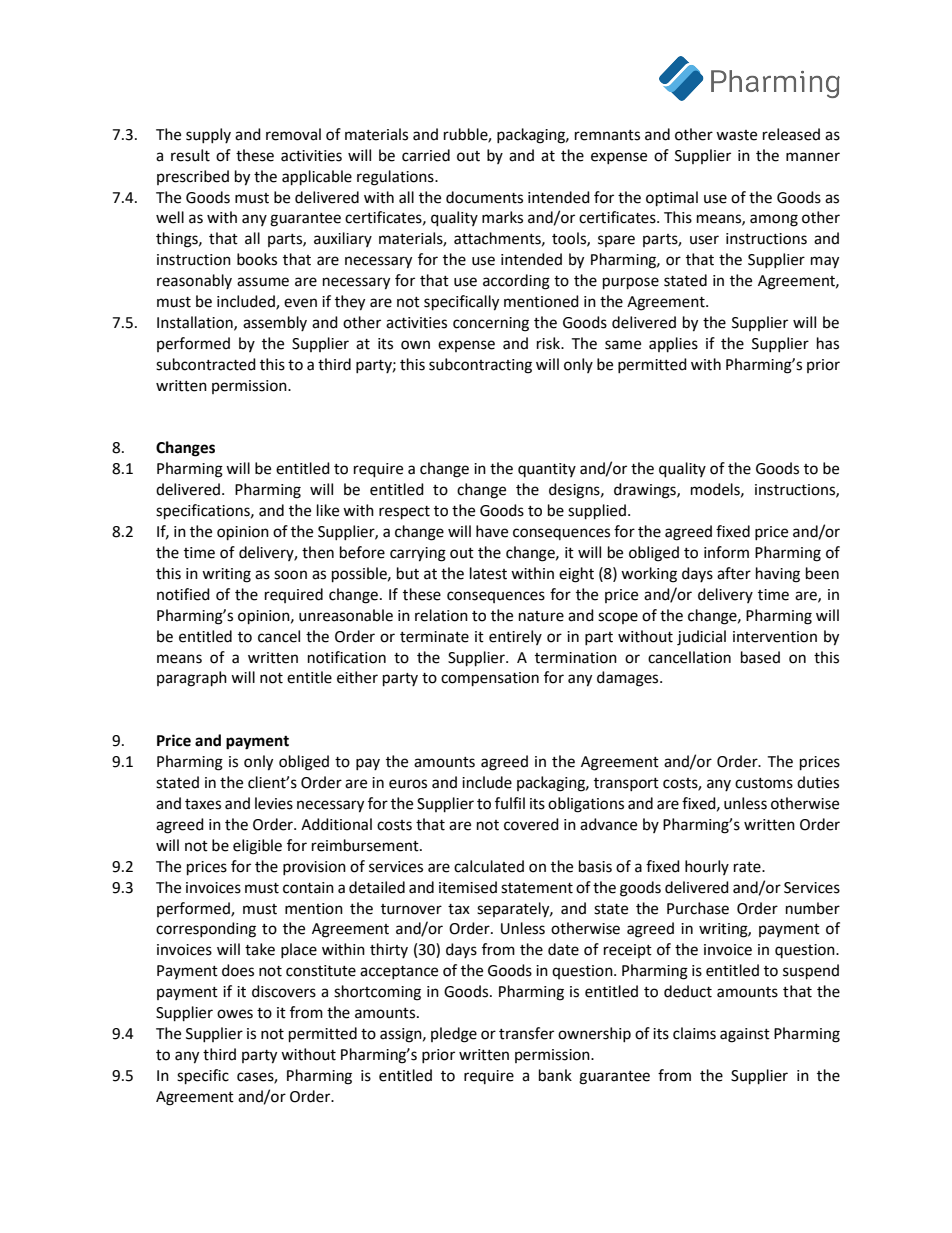 This page has width=952, height=1233. I want to click on latest, so click(488, 573).
